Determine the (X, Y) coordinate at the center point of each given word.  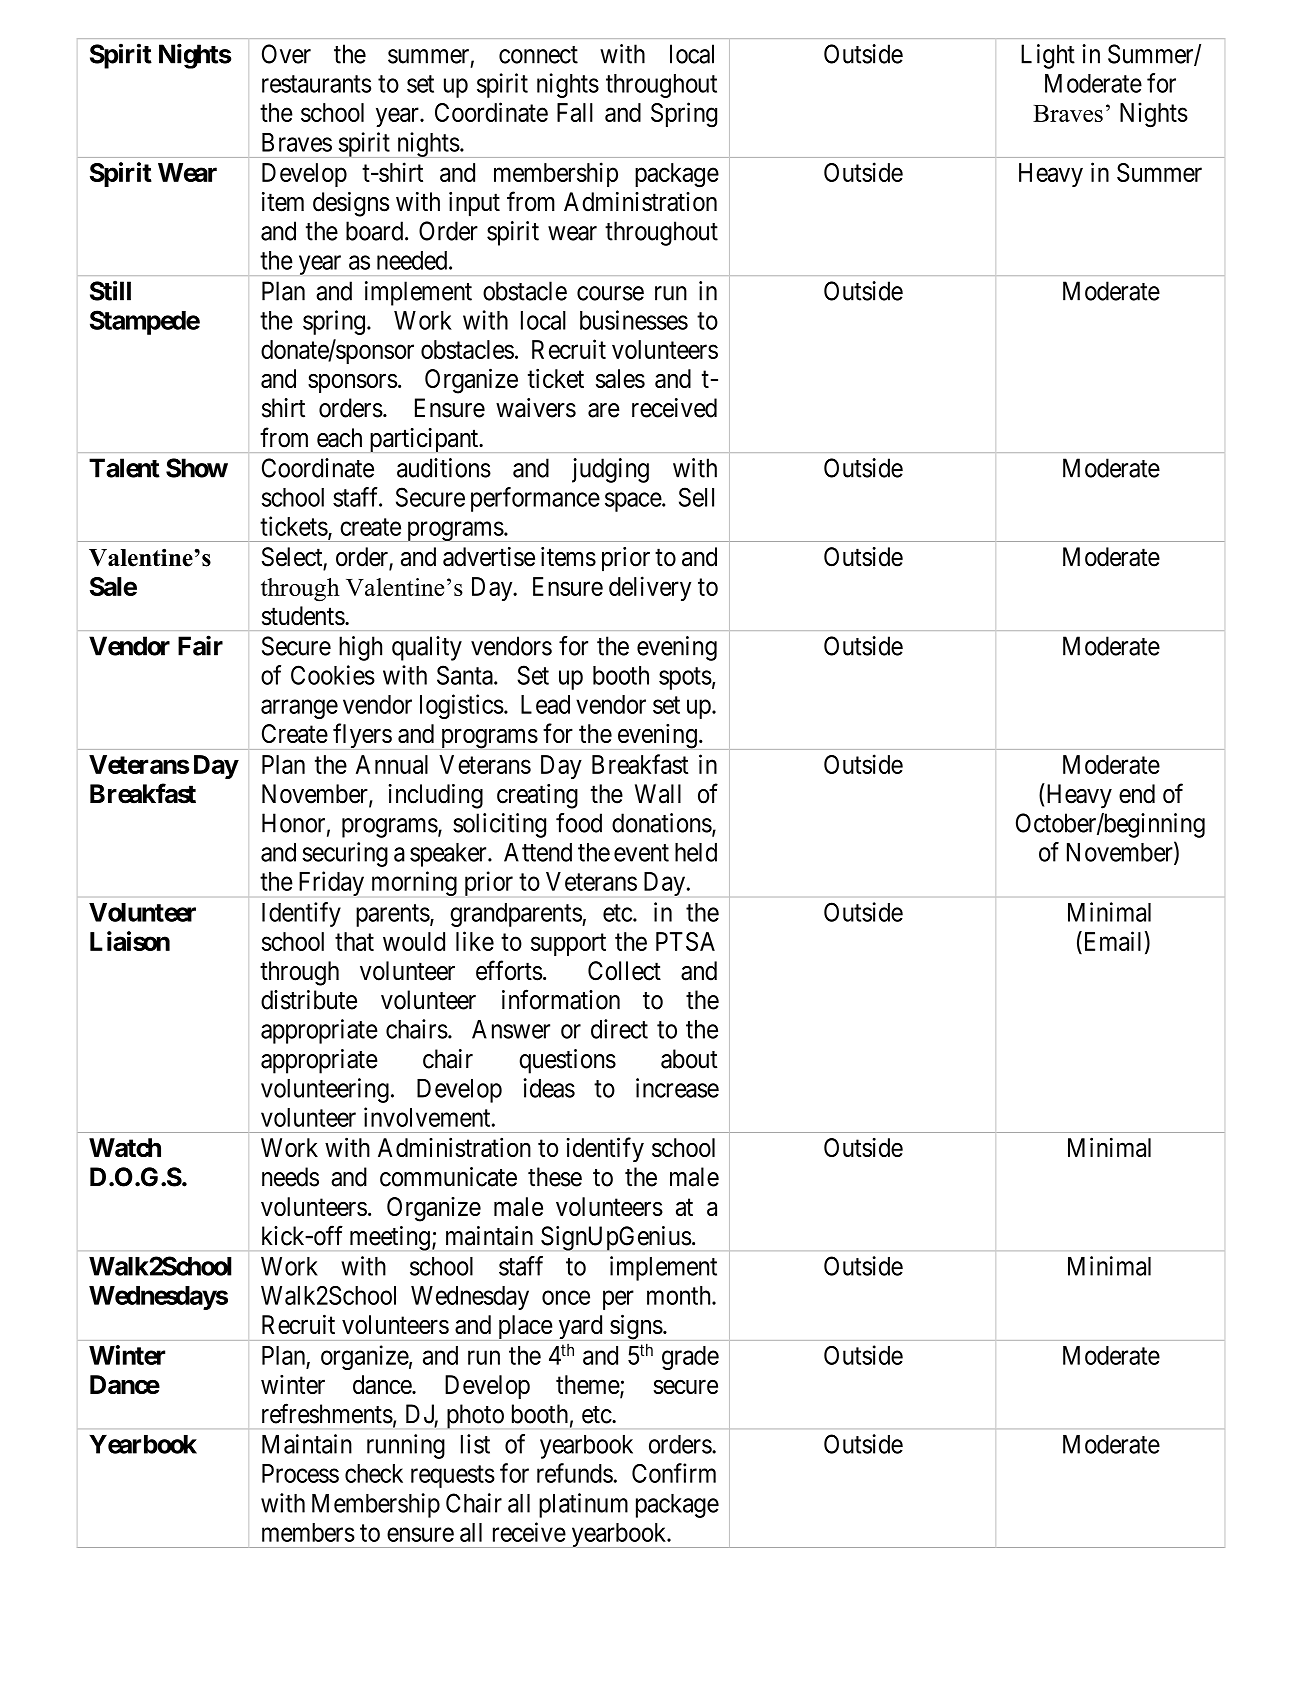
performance (535, 499)
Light (1048, 56)
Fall (575, 112)
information (561, 999)
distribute (309, 1000)
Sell (696, 497)
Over (286, 54)
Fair (200, 645)
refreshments (327, 1413)
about (689, 1059)
